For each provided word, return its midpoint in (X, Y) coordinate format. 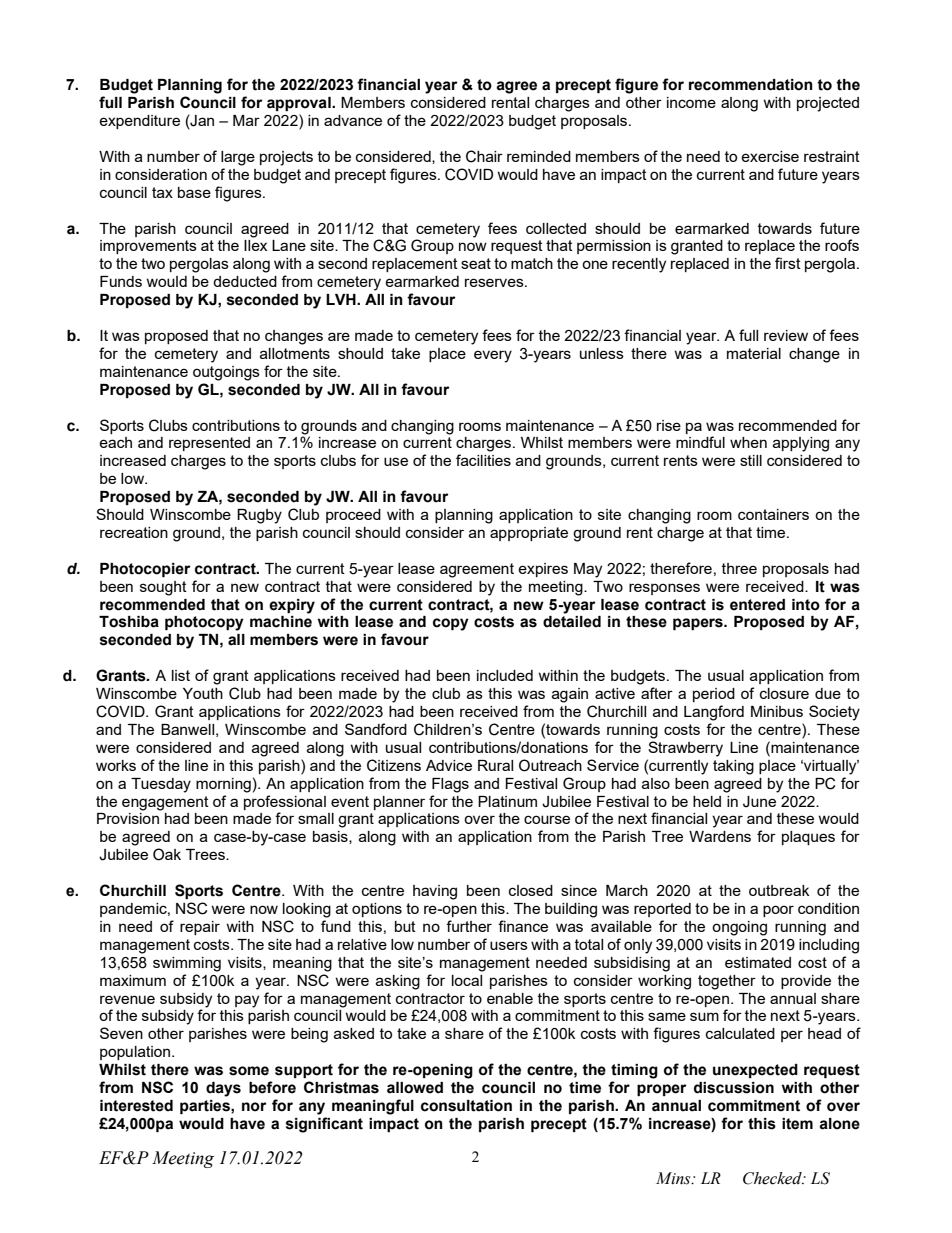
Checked (773, 1178)
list (181, 675)
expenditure (139, 122)
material (754, 353)
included (505, 675)
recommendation (751, 85)
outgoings (226, 373)
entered (757, 605)
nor (254, 1107)
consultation (466, 1106)
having (435, 892)
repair (200, 928)
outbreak (779, 890)
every (493, 356)
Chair (484, 156)
